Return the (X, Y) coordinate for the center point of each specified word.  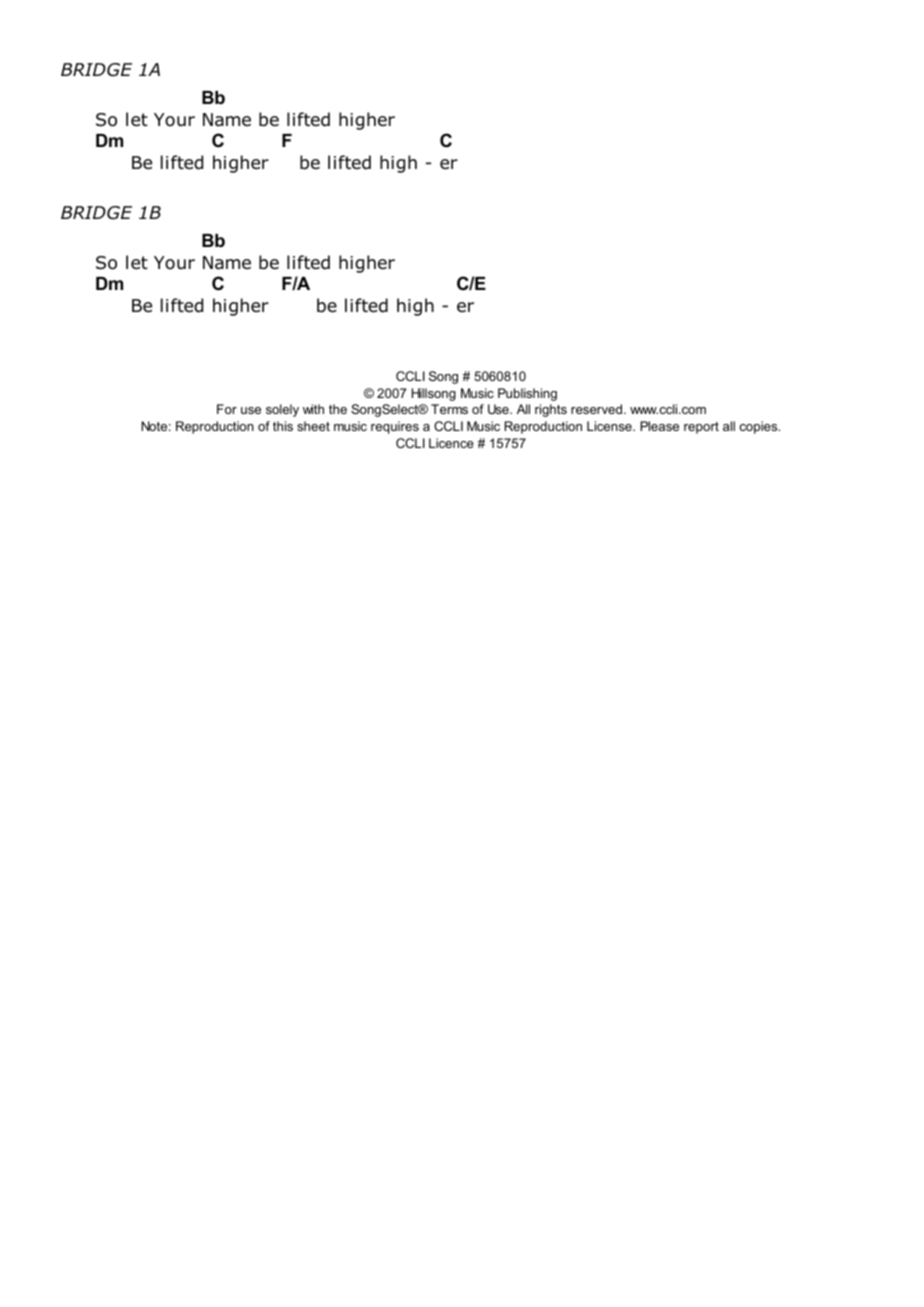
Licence (451, 443)
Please (659, 426)
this (283, 426)
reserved (598, 409)
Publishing (527, 394)
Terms (449, 409)
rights (551, 410)
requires (395, 427)
